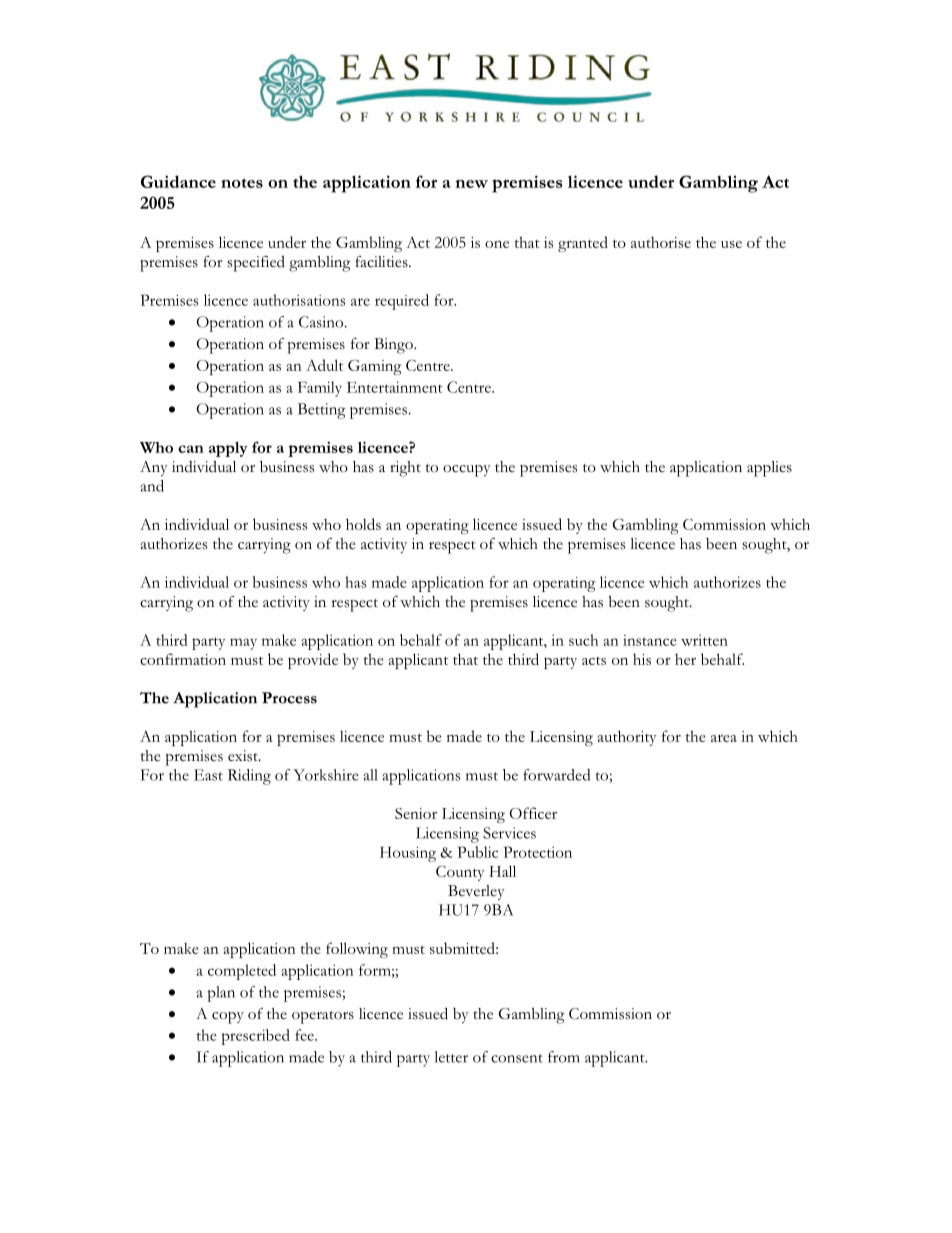 The height and width of the document is (1233, 952). Describe the element at coordinates (228, 1018) in the document. I see `copy` at that location.
